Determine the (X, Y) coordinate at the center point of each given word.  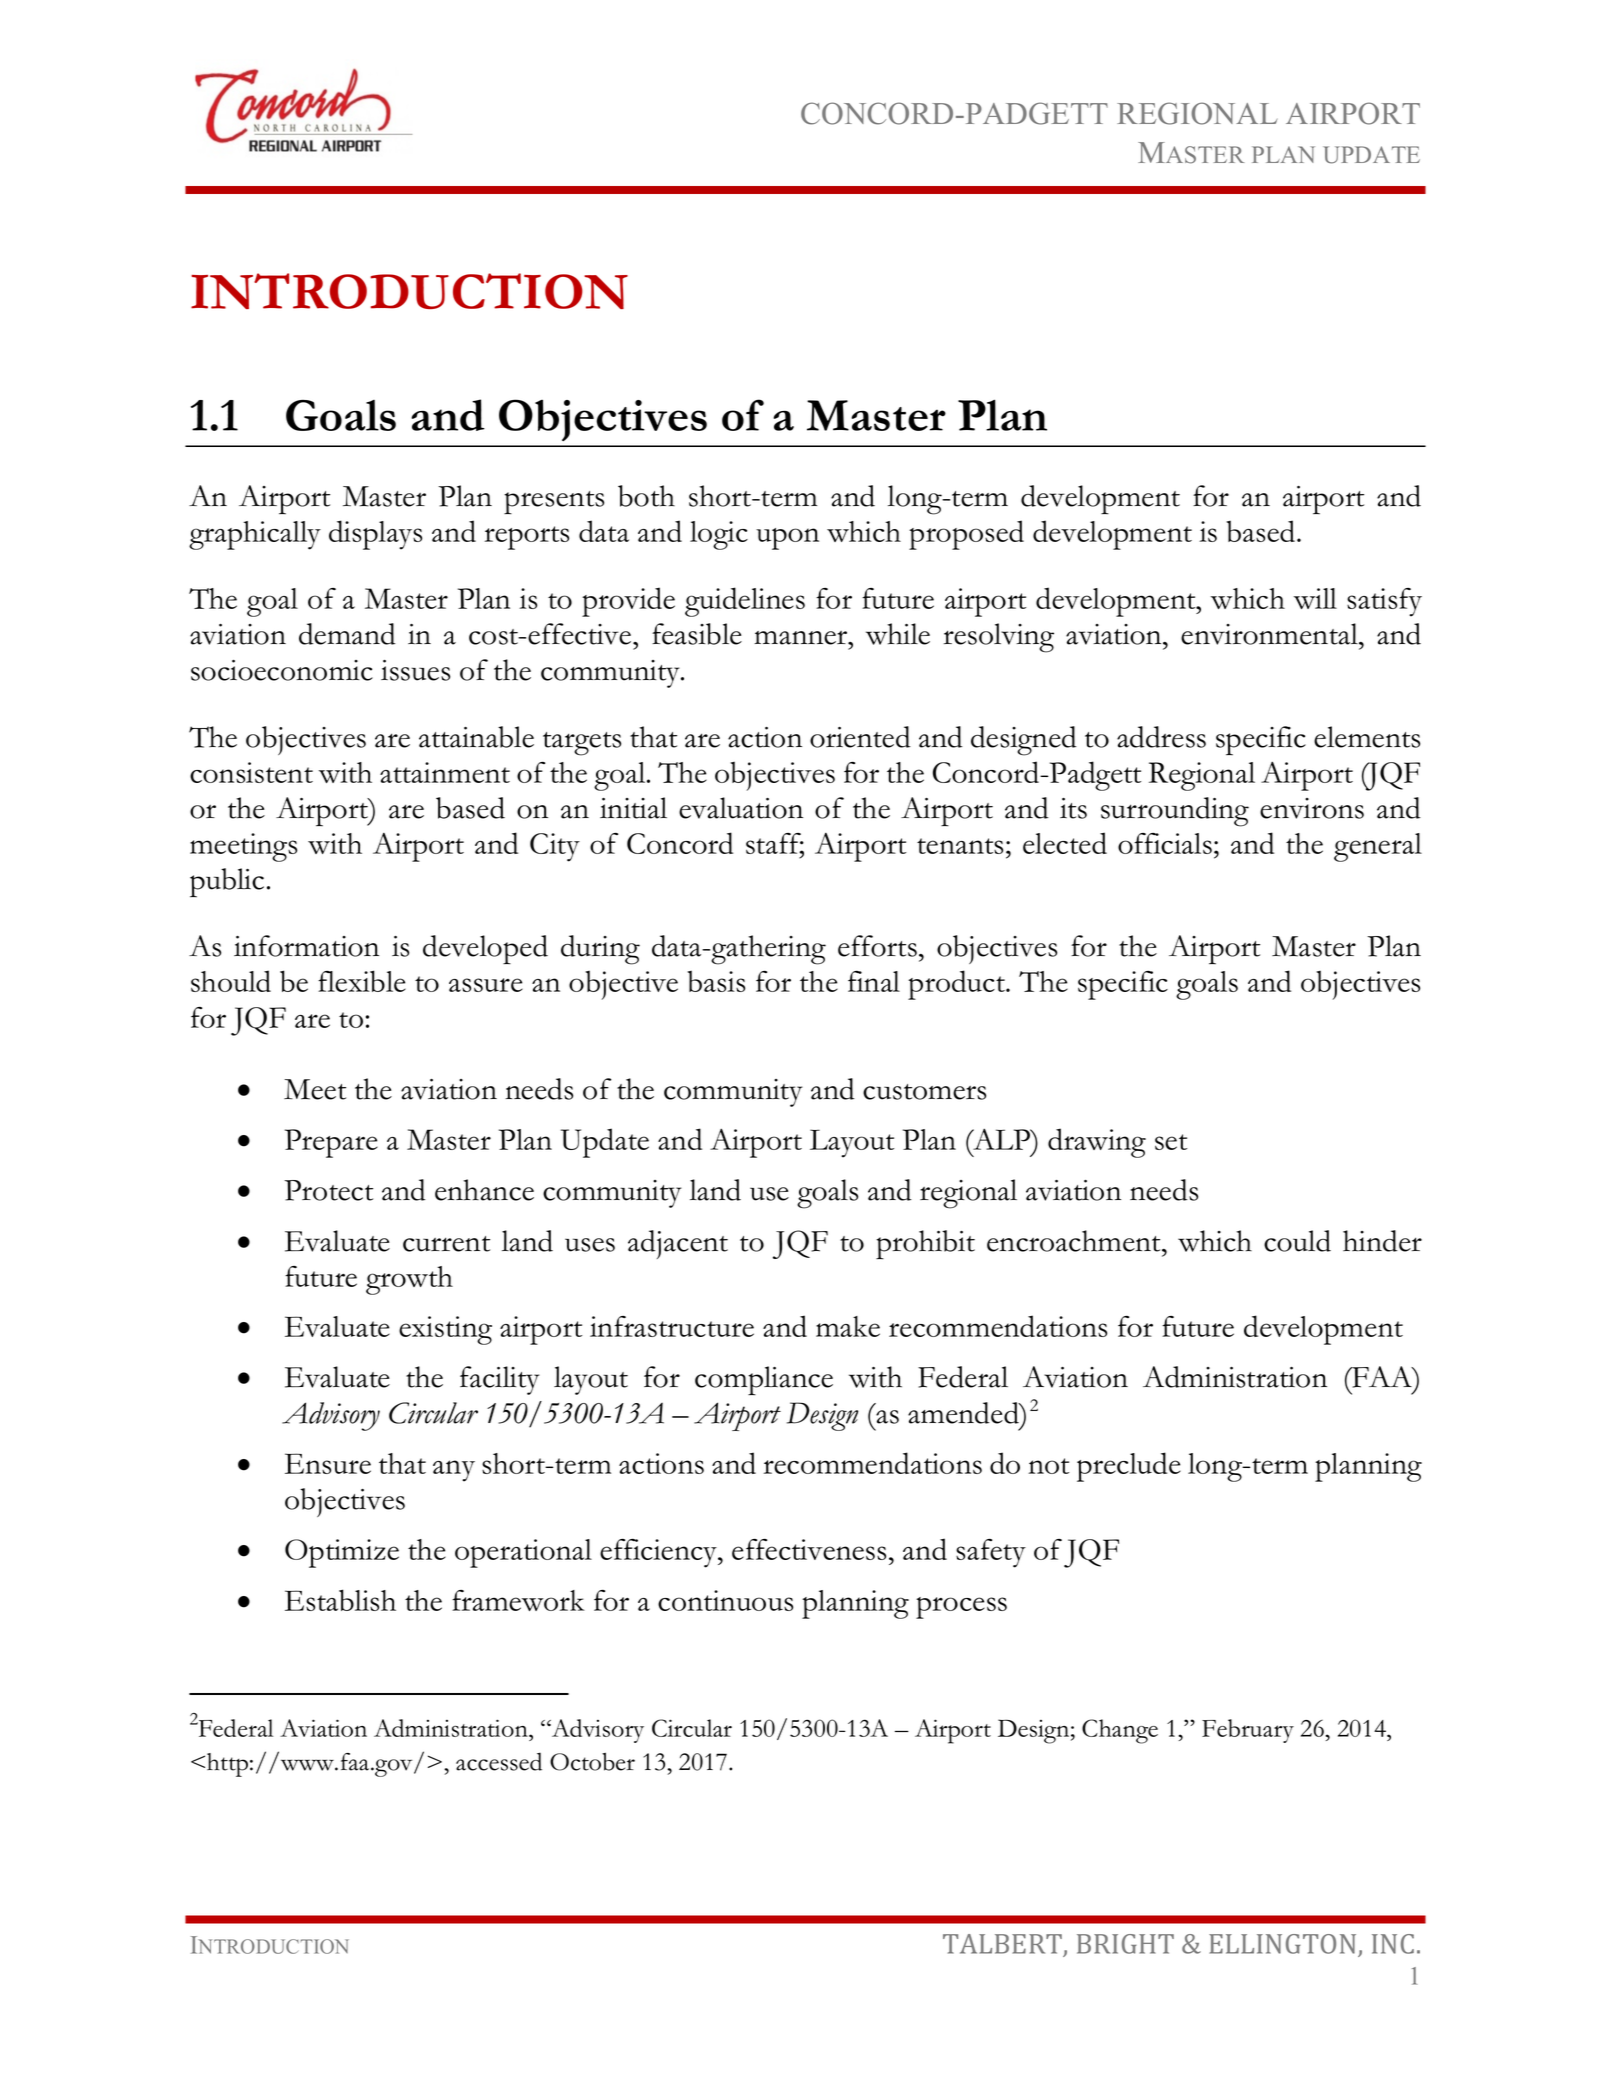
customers (924, 1092)
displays (375, 535)
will (1315, 598)
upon (787, 539)
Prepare (331, 1143)
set (1171, 1142)
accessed (499, 1761)
